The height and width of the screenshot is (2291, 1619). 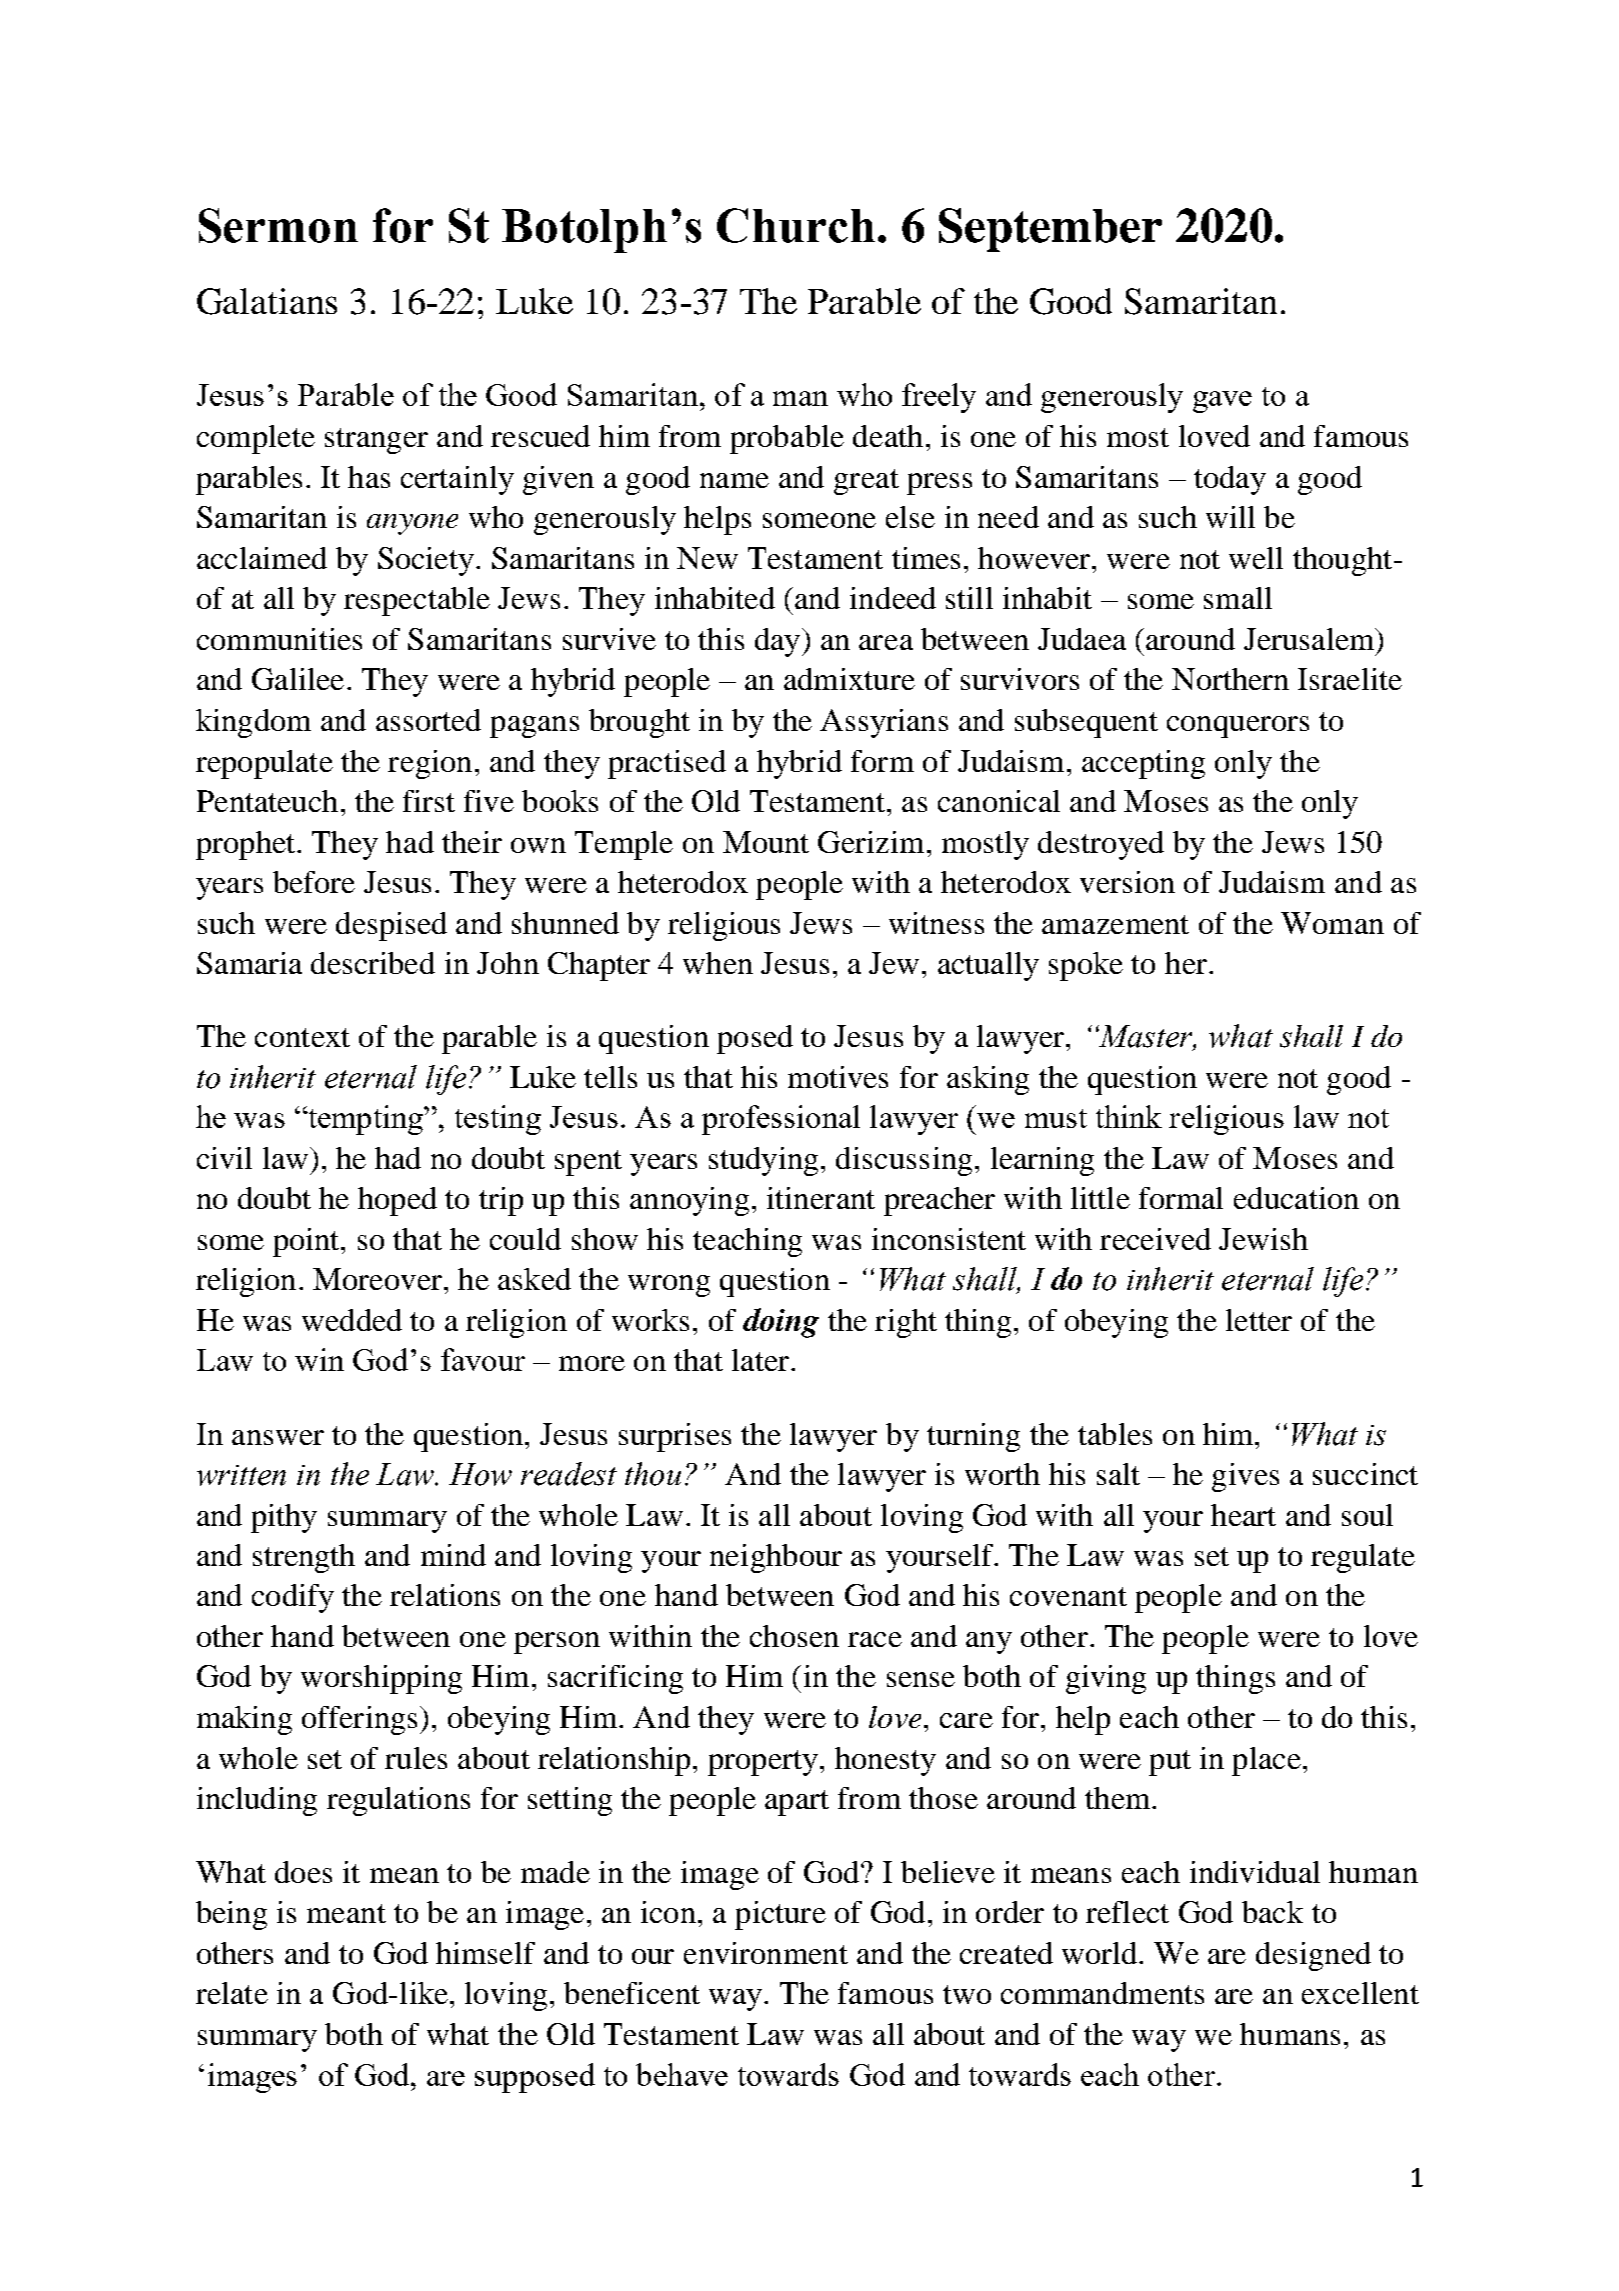 What do you see at coordinates (1332, 923) in the screenshot?
I see `Woman` at bounding box center [1332, 923].
